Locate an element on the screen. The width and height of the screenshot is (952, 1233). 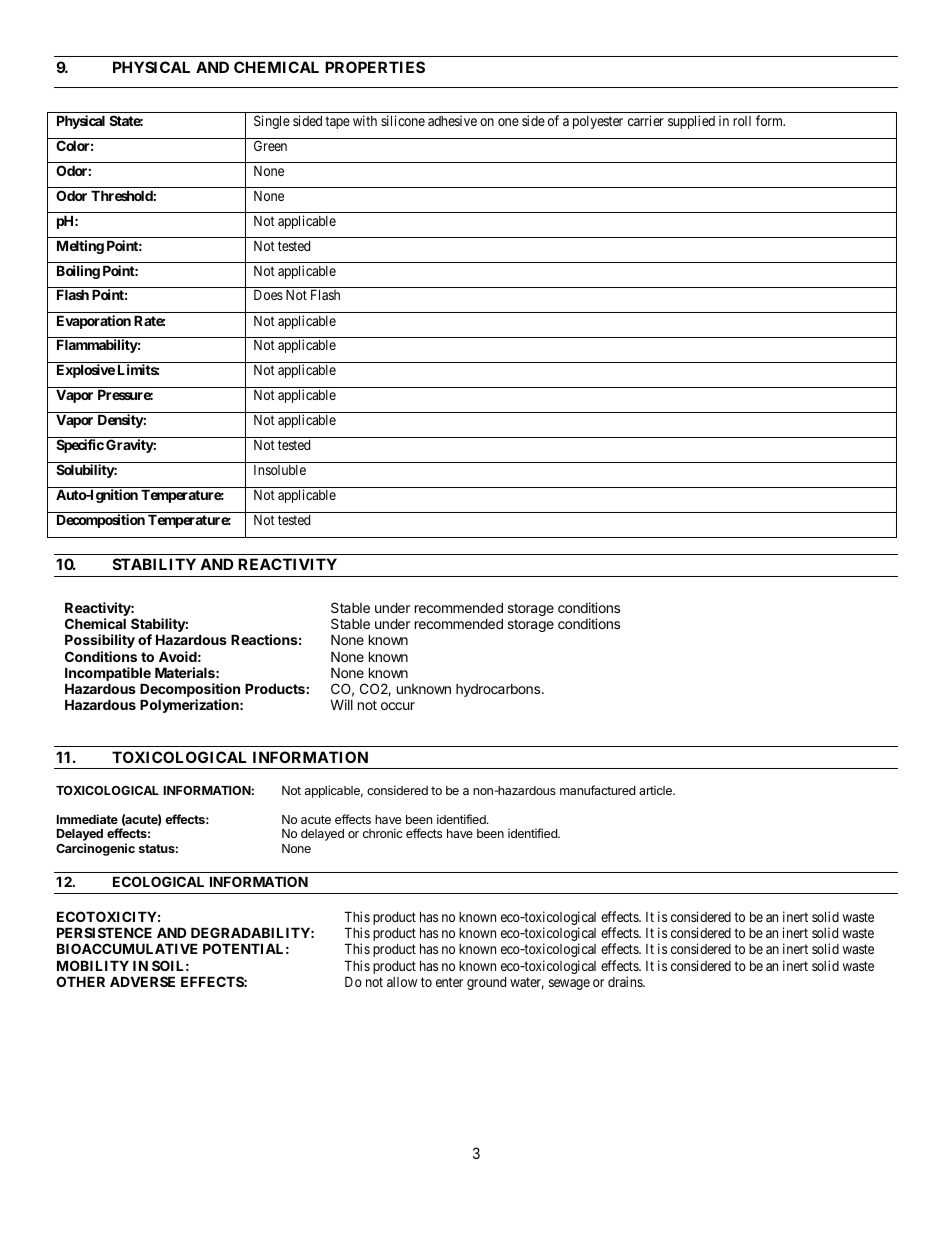
hydrocarbons is located at coordinates (499, 690).
